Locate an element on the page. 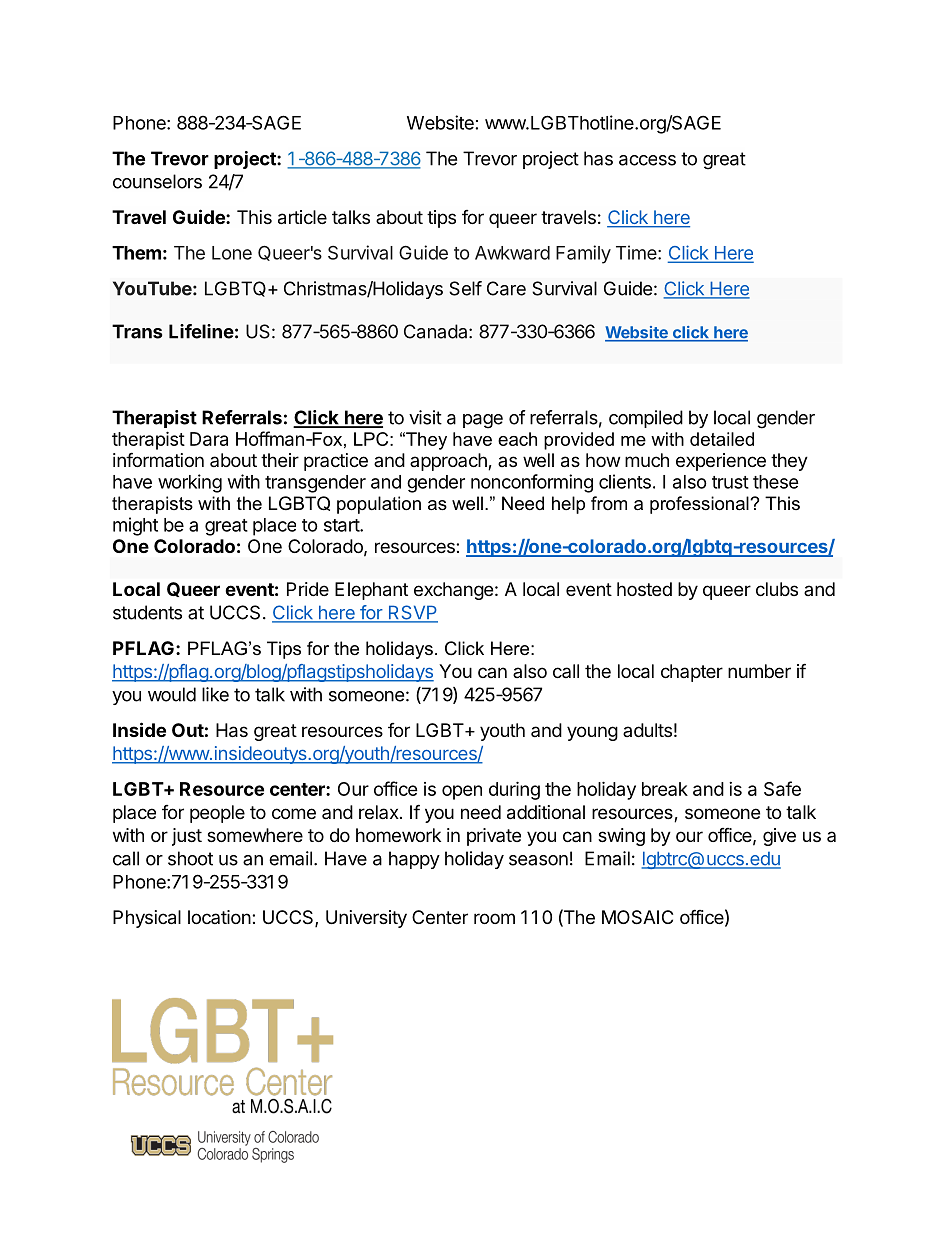 The height and width of the image is (1233, 952). access is located at coordinates (647, 160).
